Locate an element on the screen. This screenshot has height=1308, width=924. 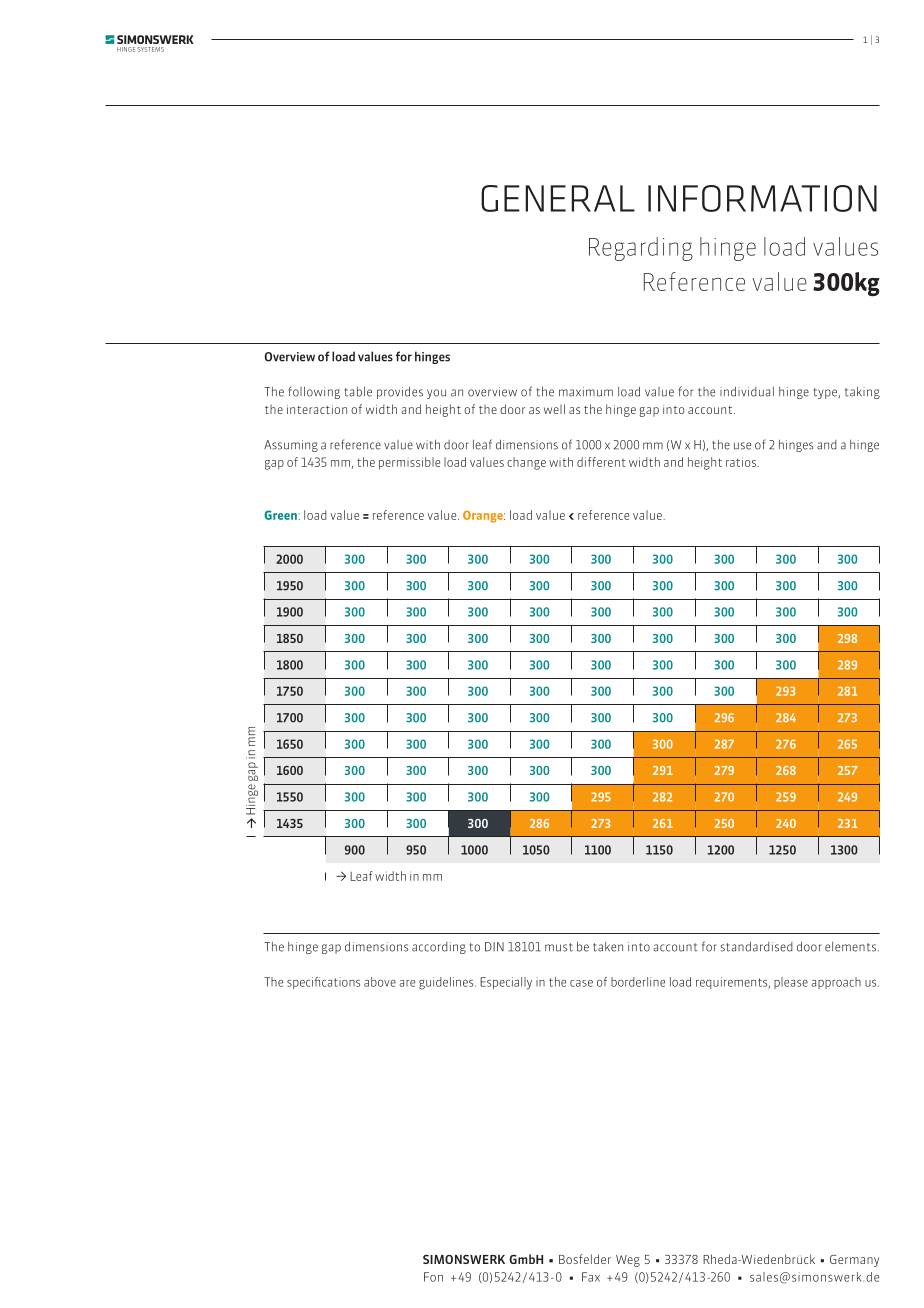
specifications is located at coordinates (323, 983).
